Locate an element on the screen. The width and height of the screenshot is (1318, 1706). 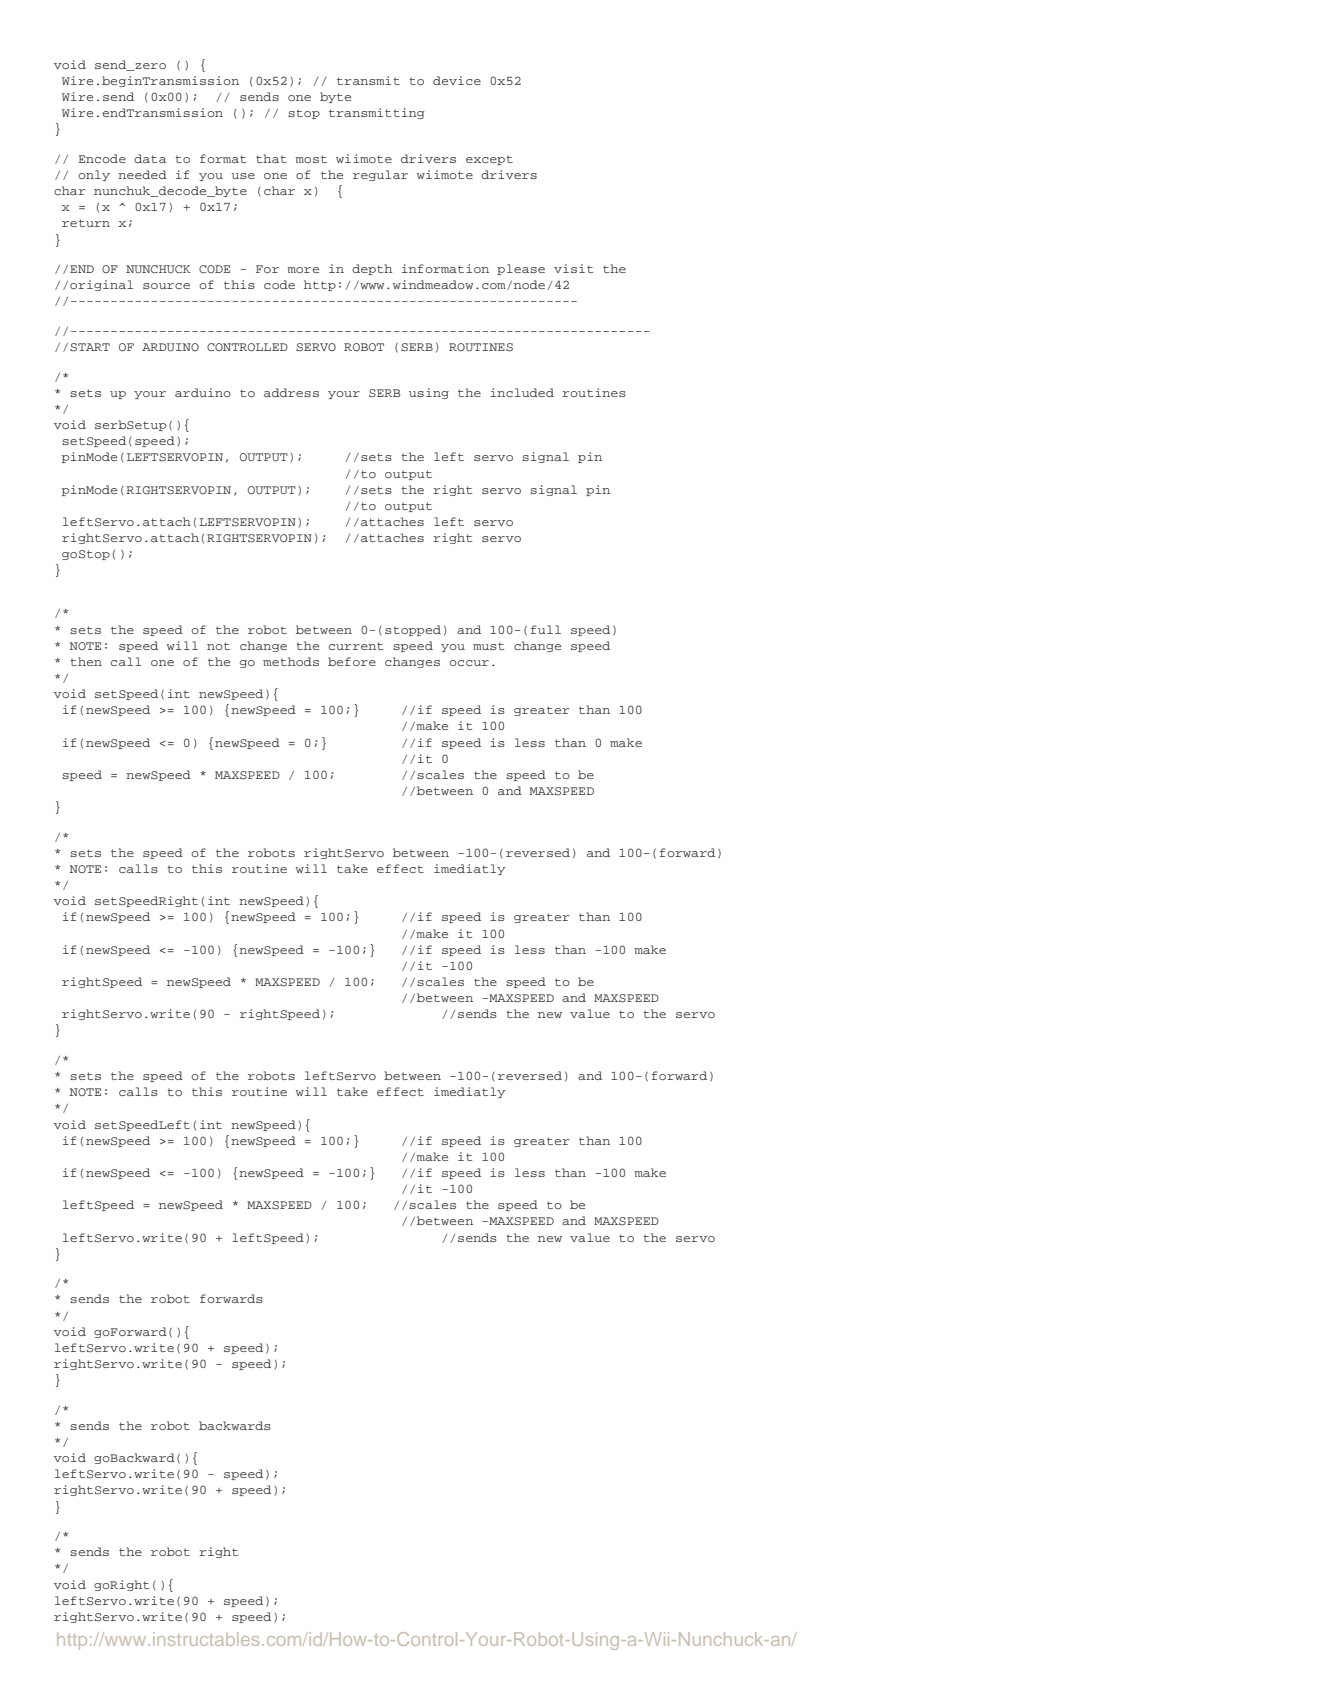
before is located at coordinates (352, 661).
